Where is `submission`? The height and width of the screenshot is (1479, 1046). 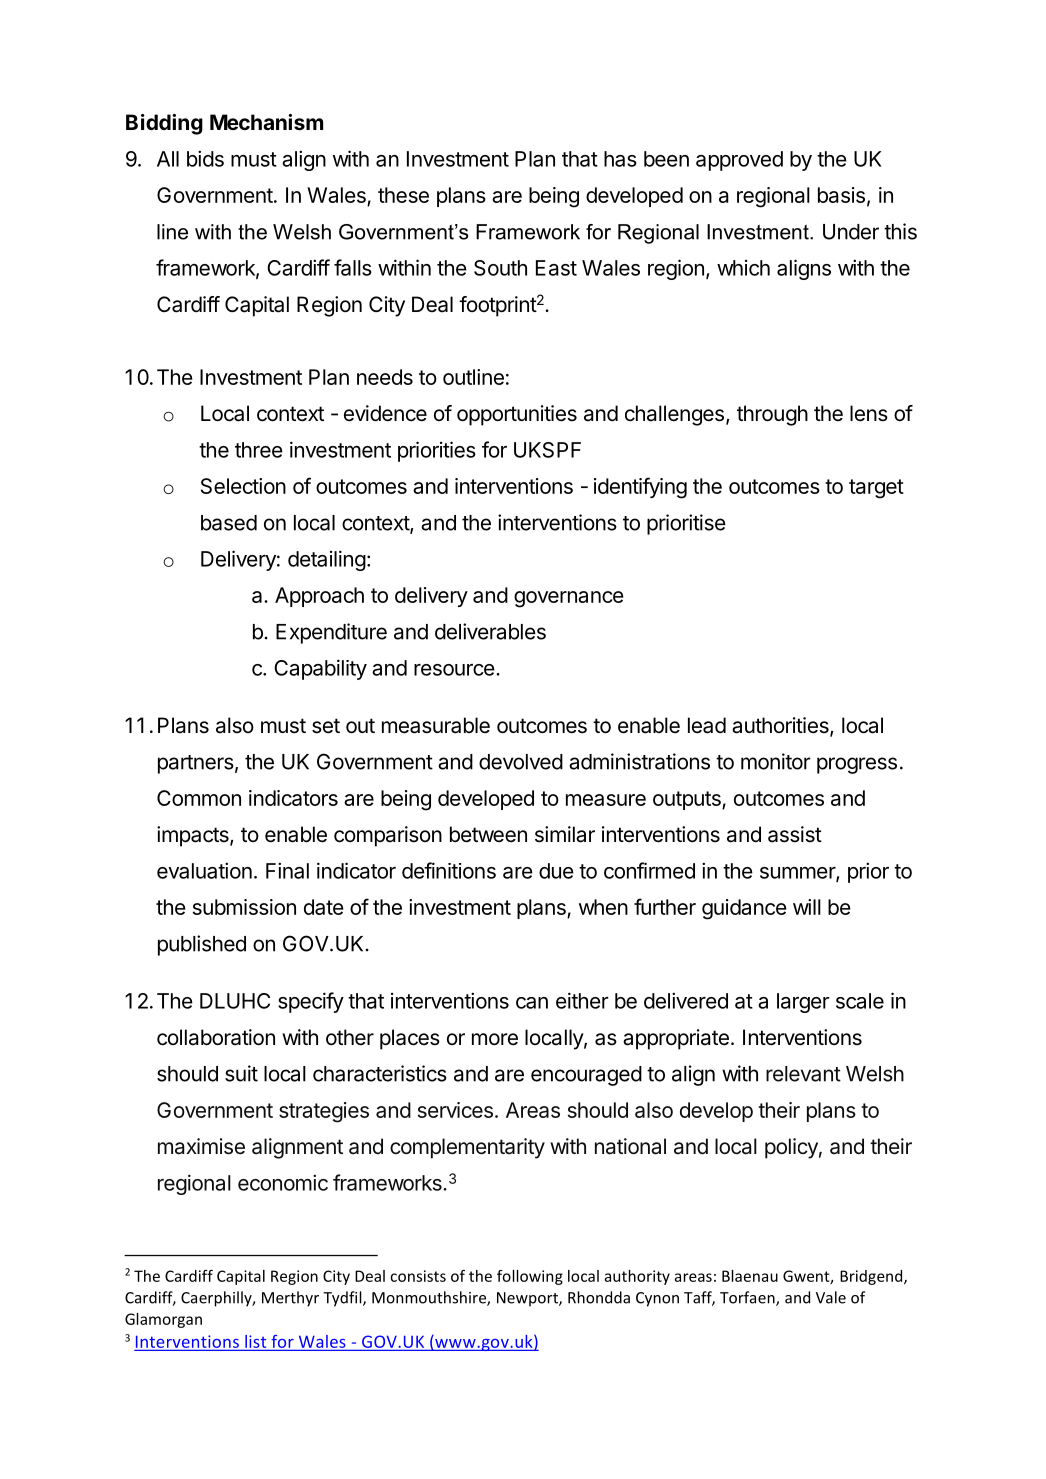 submission is located at coordinates (244, 907).
